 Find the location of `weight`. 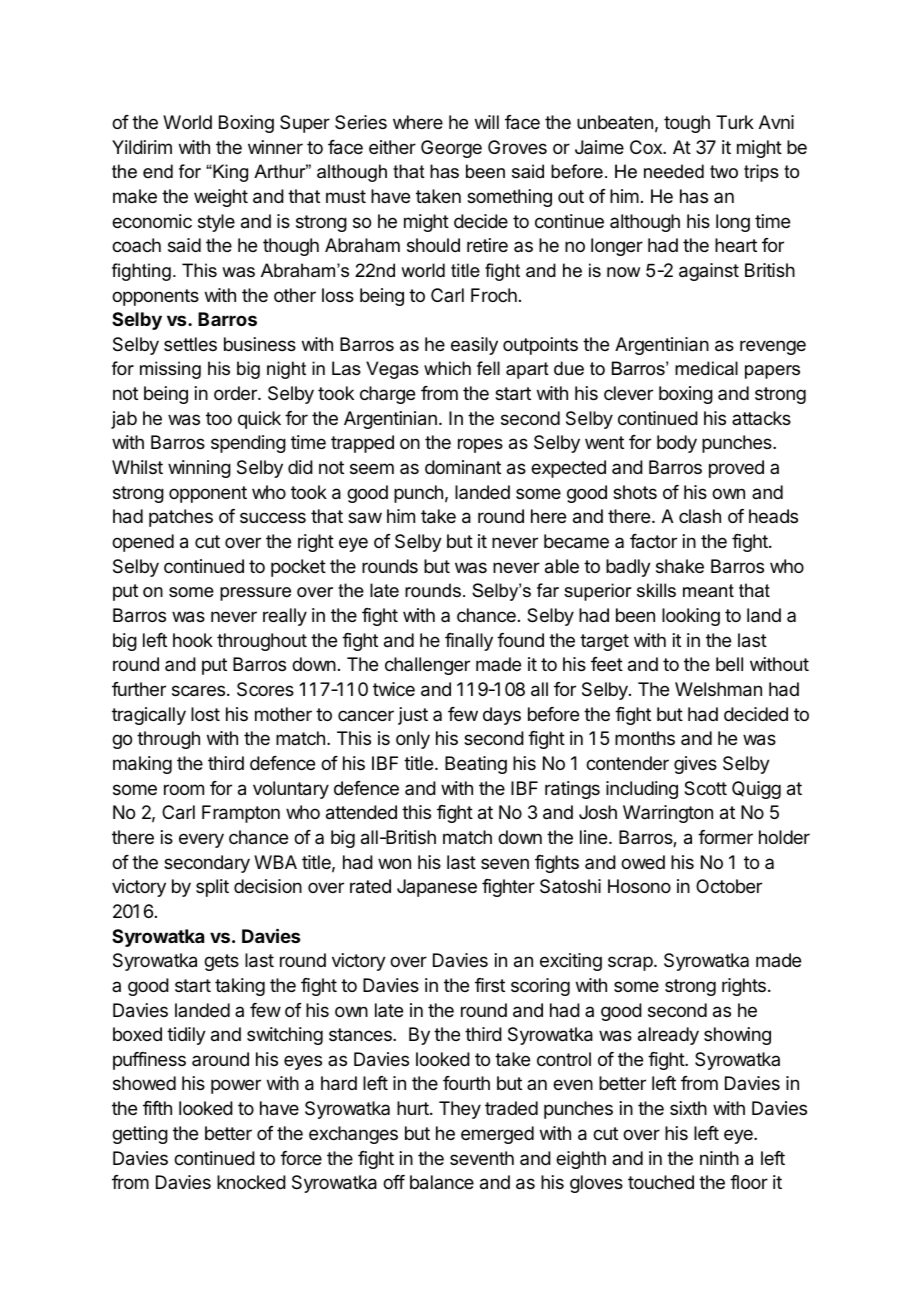

weight is located at coordinates (221, 198).
